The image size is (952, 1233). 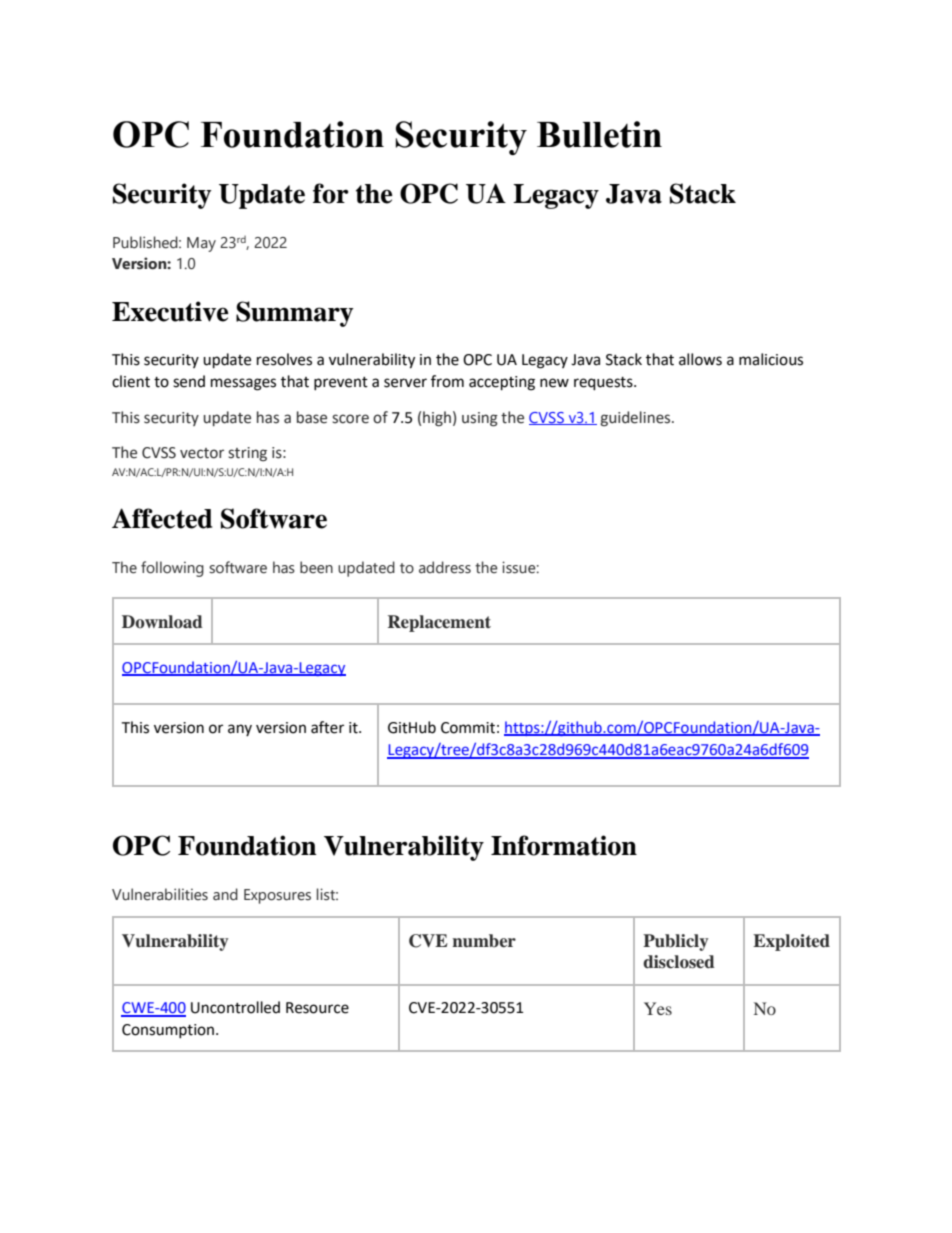 I want to click on send, so click(x=189, y=381).
